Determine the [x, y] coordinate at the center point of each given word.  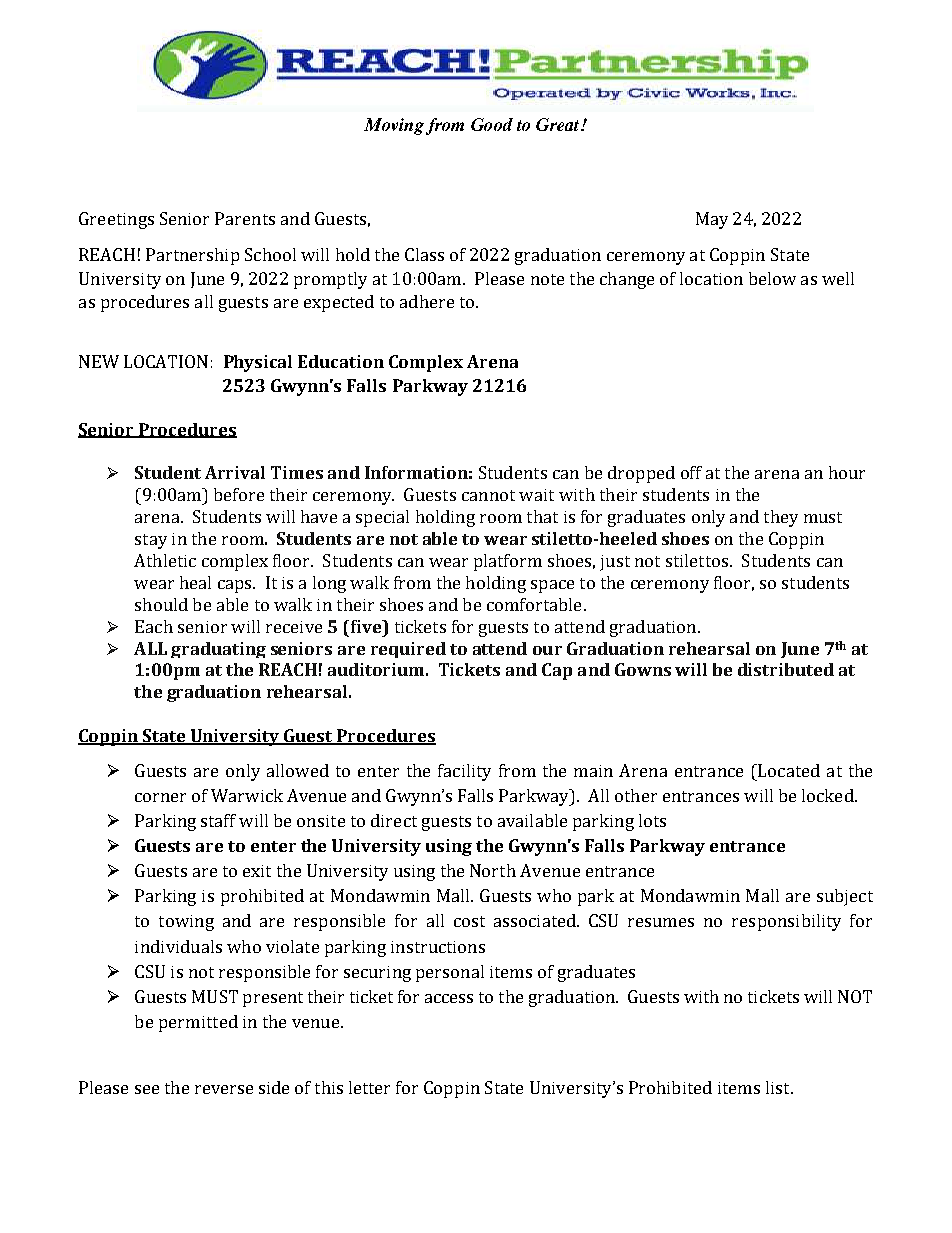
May [712, 220]
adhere [427, 301]
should [161, 604]
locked [829, 795]
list [779, 1087]
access [449, 998]
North [493, 870]
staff [218, 820]
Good [492, 124]
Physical [258, 363]
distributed [786, 669]
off [691, 472]
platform [508, 562]
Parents [245, 218]
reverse [224, 1089]
